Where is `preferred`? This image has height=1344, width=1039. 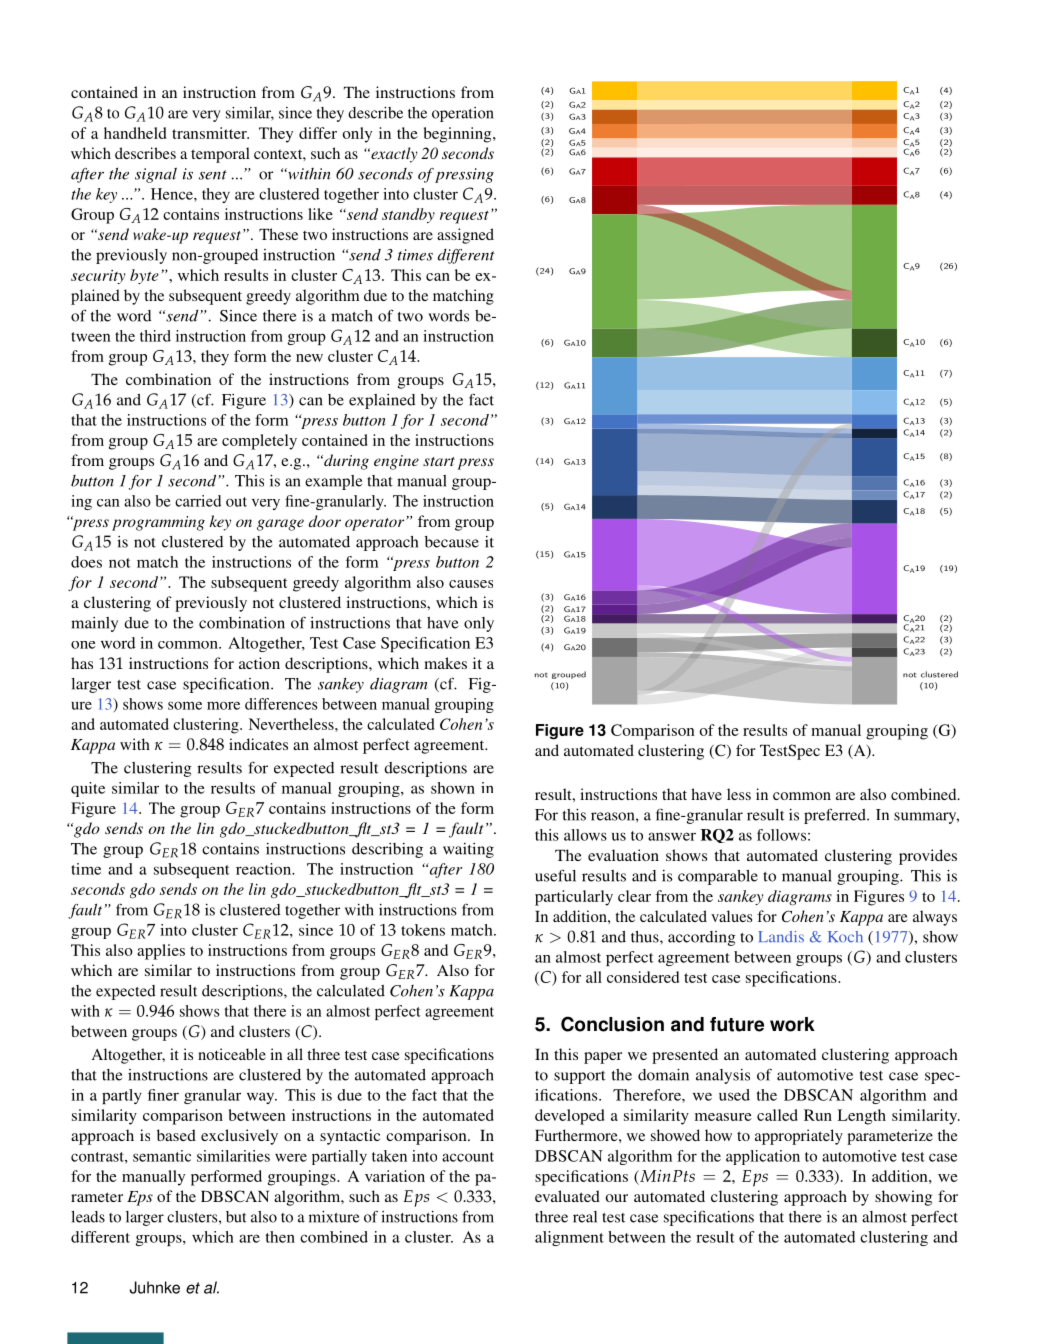 preferred is located at coordinates (836, 816).
